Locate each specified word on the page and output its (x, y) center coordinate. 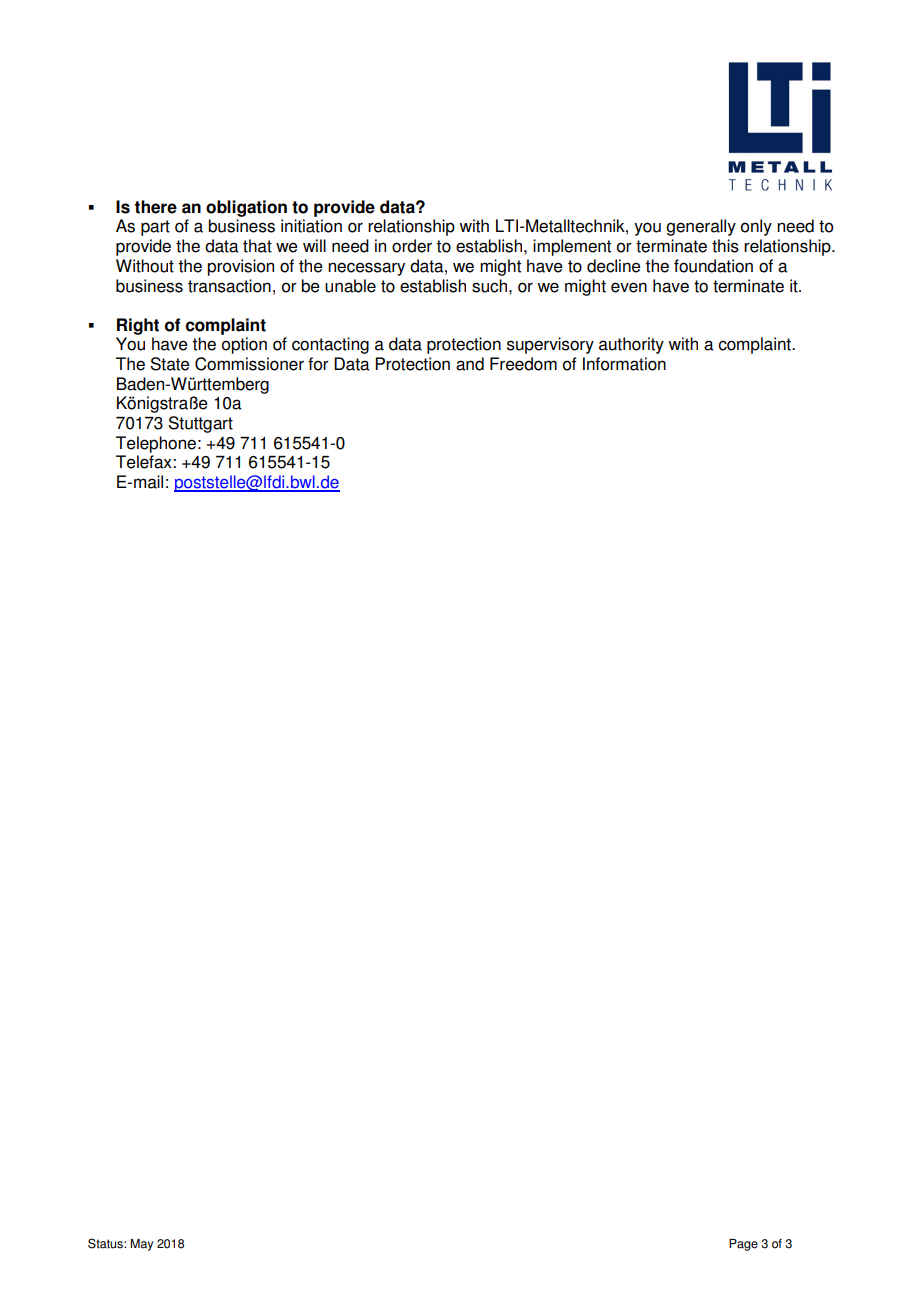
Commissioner (249, 364)
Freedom (523, 364)
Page (743, 1245)
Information (624, 364)
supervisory (550, 345)
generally (701, 227)
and (470, 364)
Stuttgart (200, 424)
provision (240, 267)
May (142, 1245)
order (412, 246)
